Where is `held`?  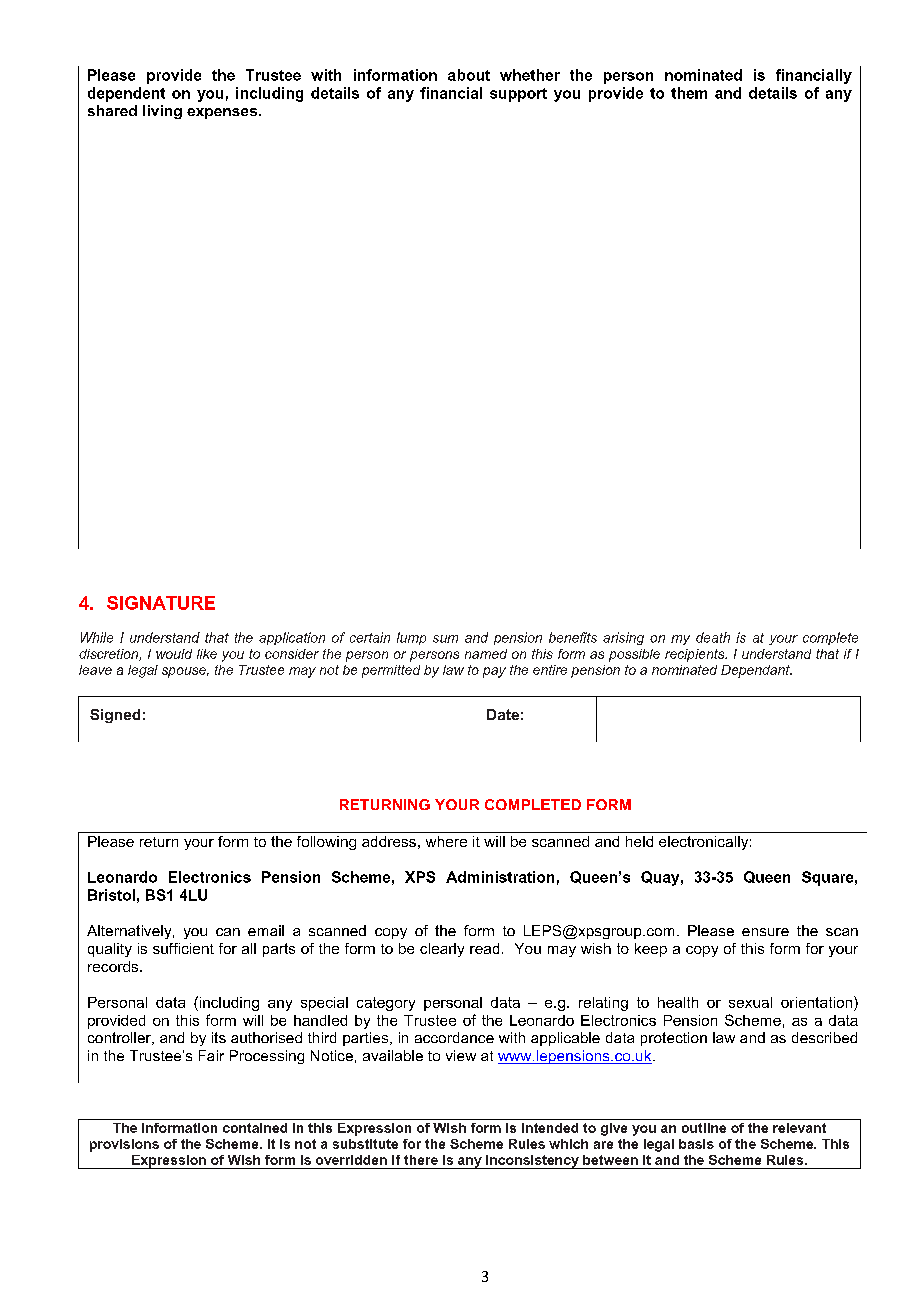
held is located at coordinates (639, 841).
